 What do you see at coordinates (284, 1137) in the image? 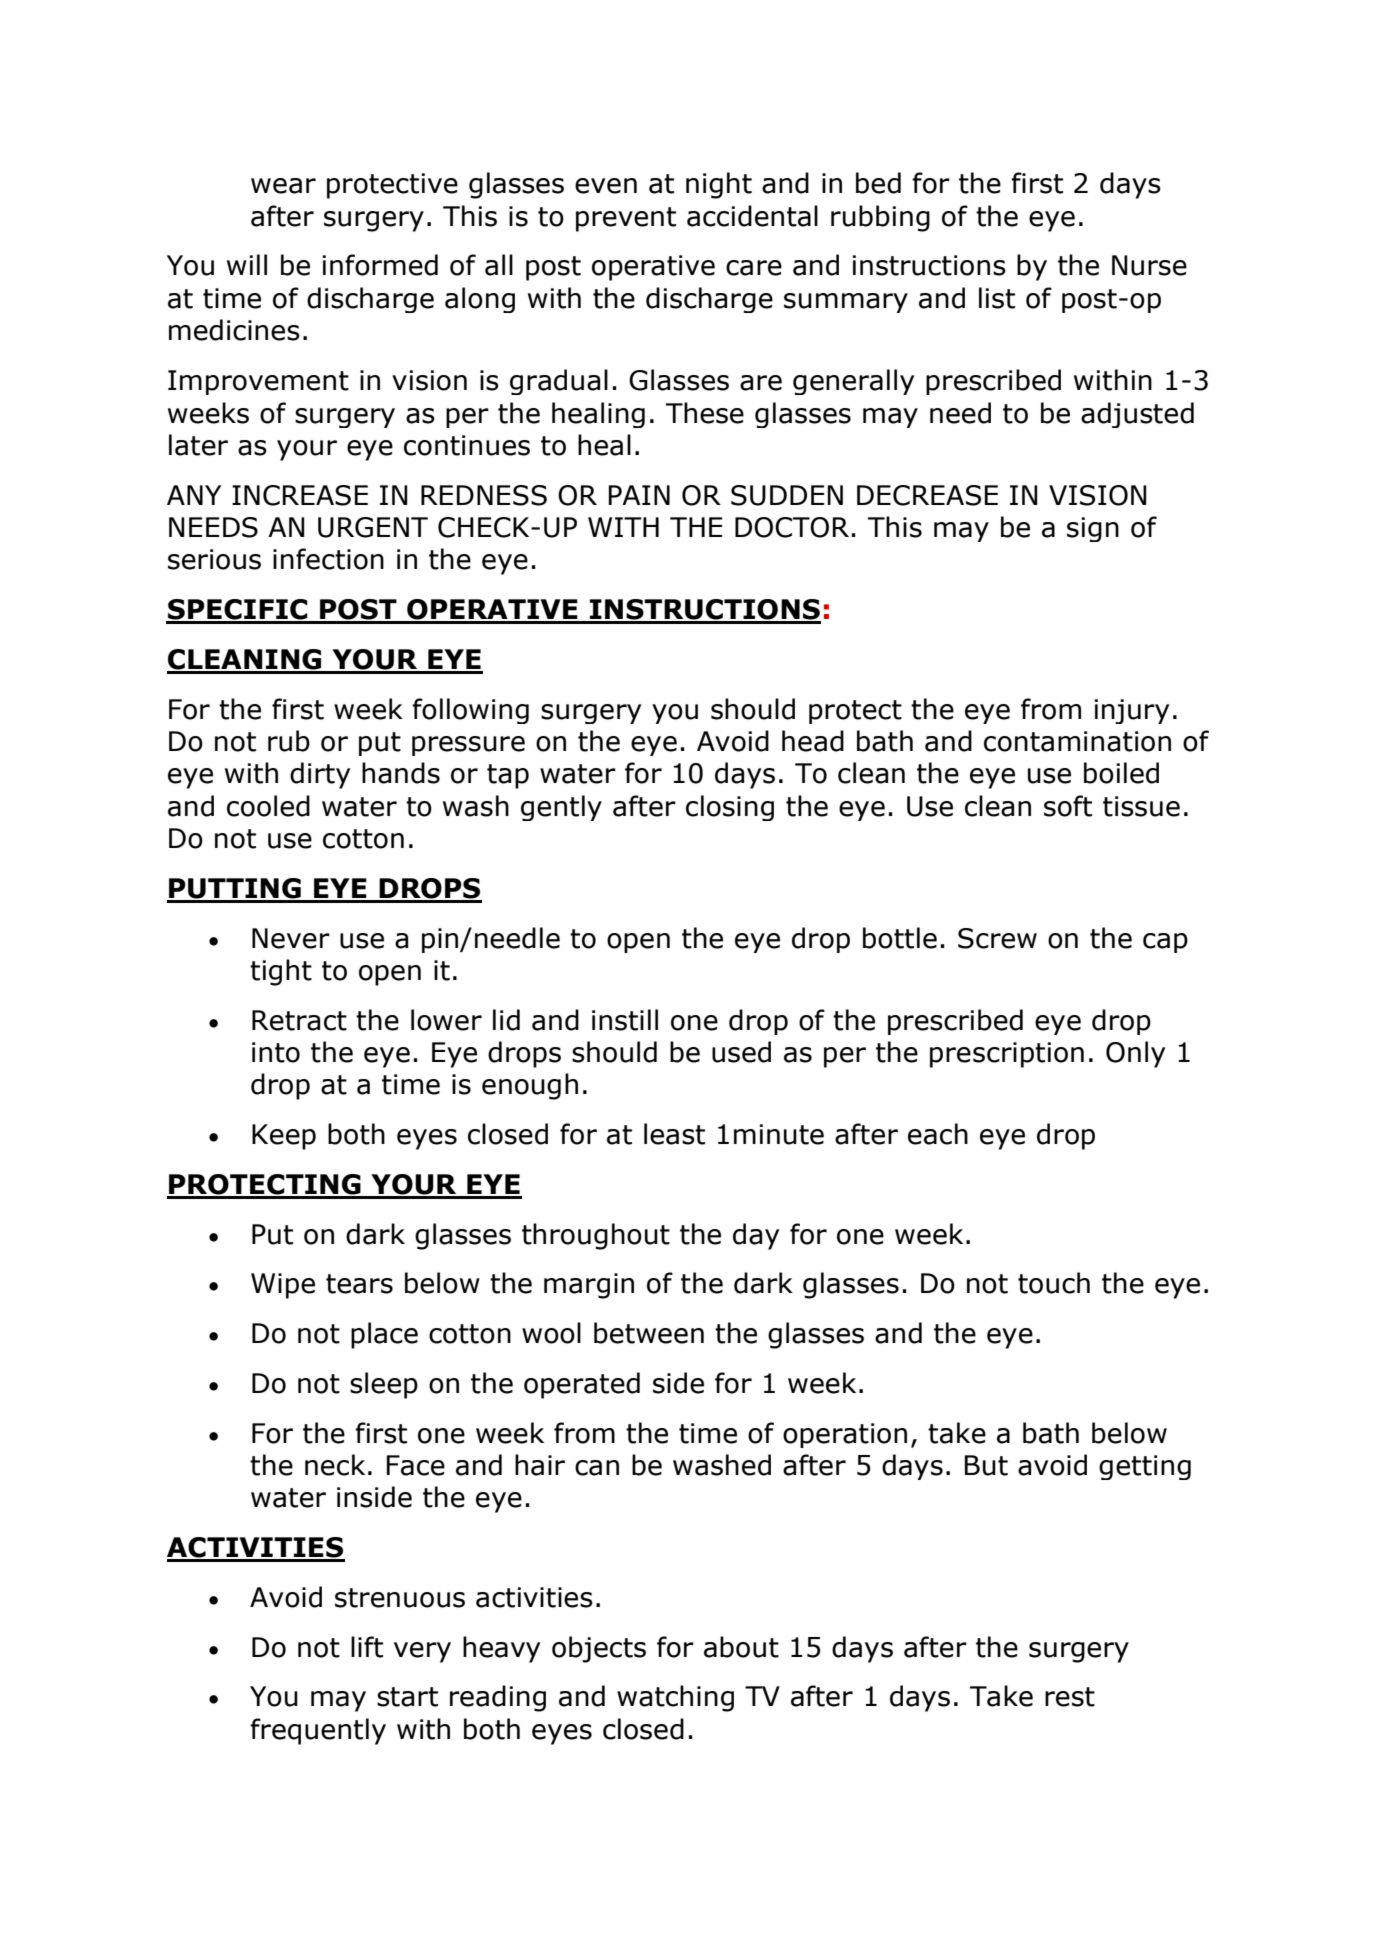
I see `Keep` at bounding box center [284, 1137].
